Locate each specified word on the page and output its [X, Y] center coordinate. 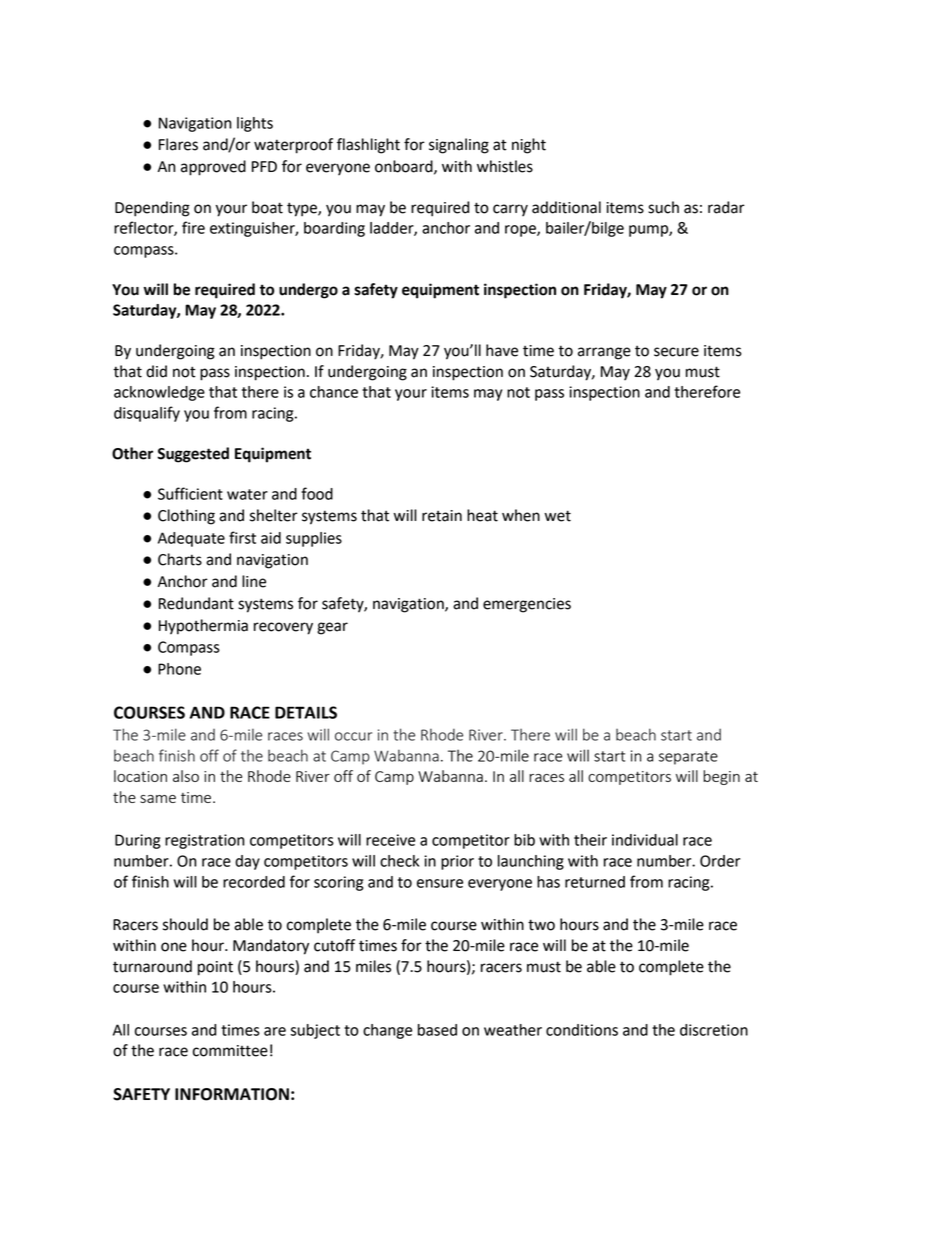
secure [676, 352]
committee [230, 1051]
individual [645, 840]
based [437, 1030]
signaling [459, 146]
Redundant [196, 603]
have [502, 350]
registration [205, 841]
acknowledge [159, 393]
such [663, 207]
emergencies [527, 605]
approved [213, 168]
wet [558, 516]
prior [457, 862]
